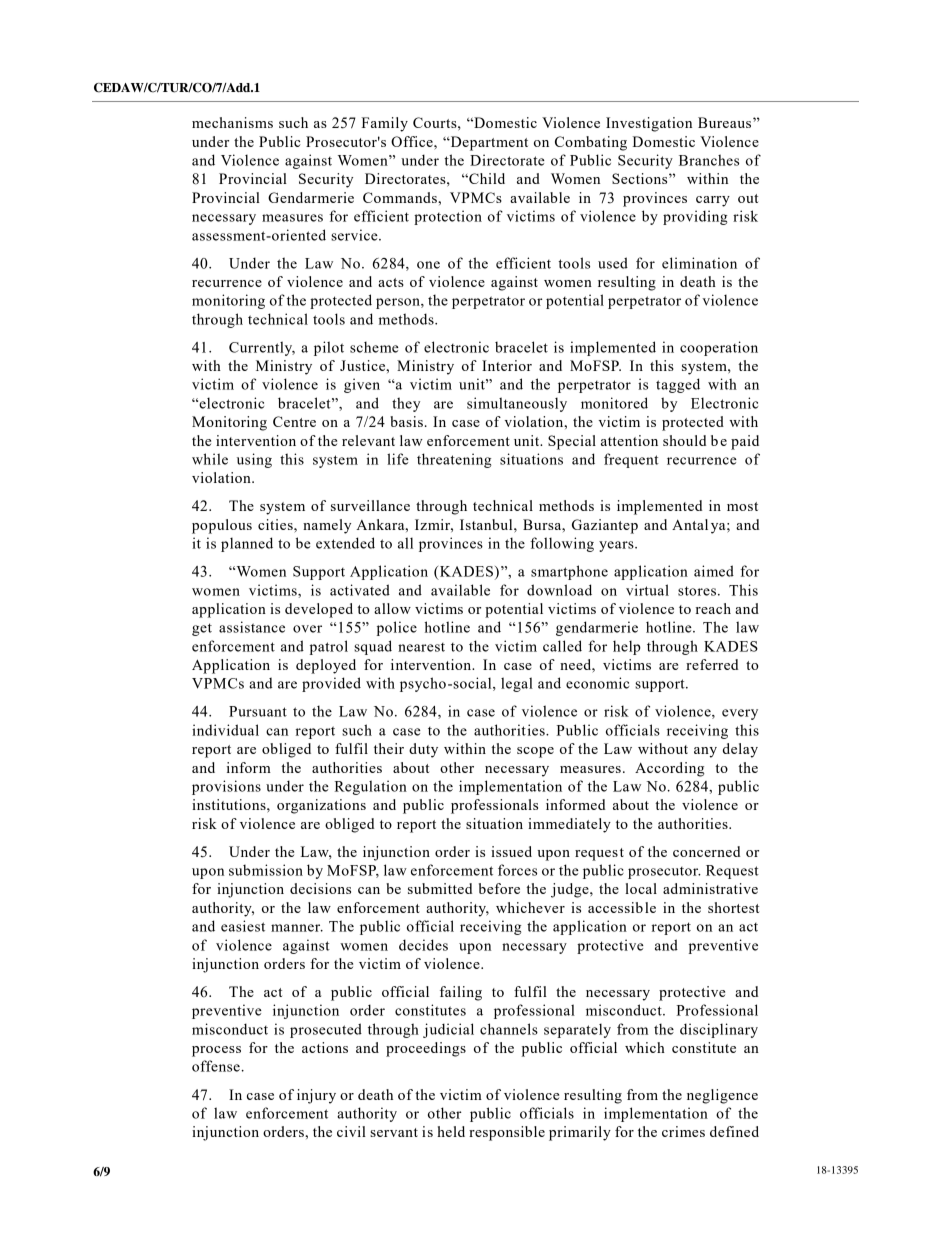  What do you see at coordinates (454, 460) in the page?
I see `threatening` at bounding box center [454, 460].
